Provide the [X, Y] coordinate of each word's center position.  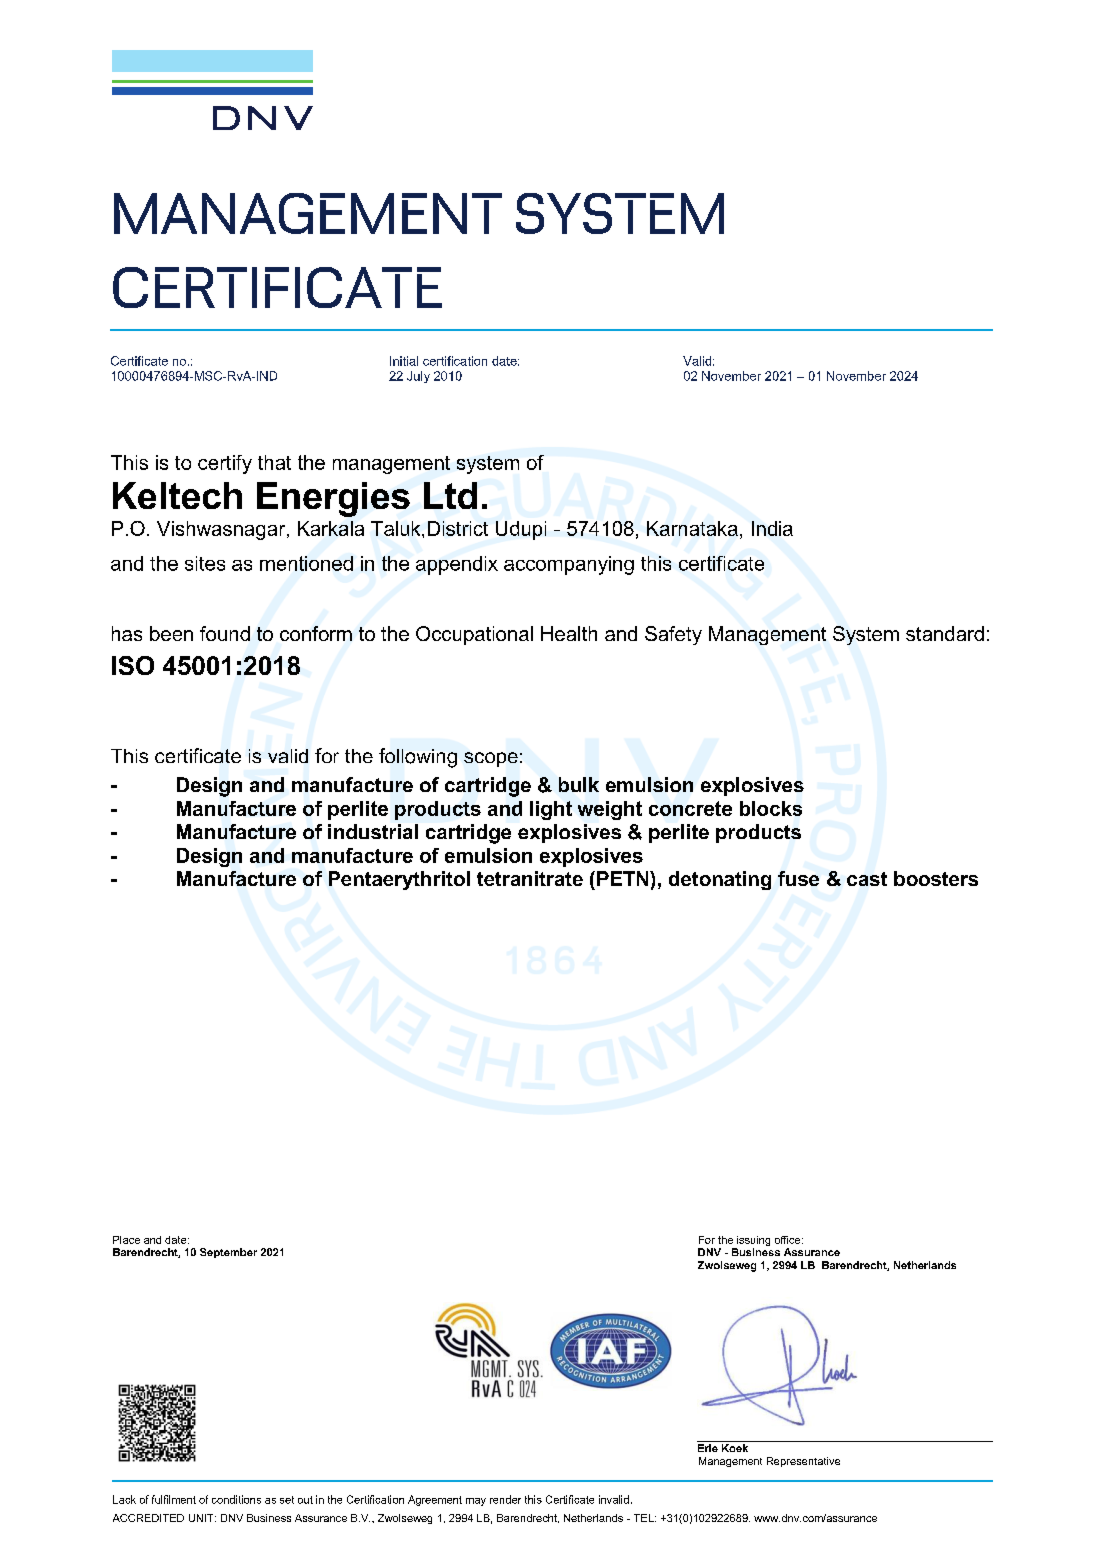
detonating [720, 880]
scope [491, 759]
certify [225, 464]
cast [867, 879]
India [772, 528]
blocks [771, 808]
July [418, 377]
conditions [236, 1499]
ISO [133, 665]
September [228, 1253]
